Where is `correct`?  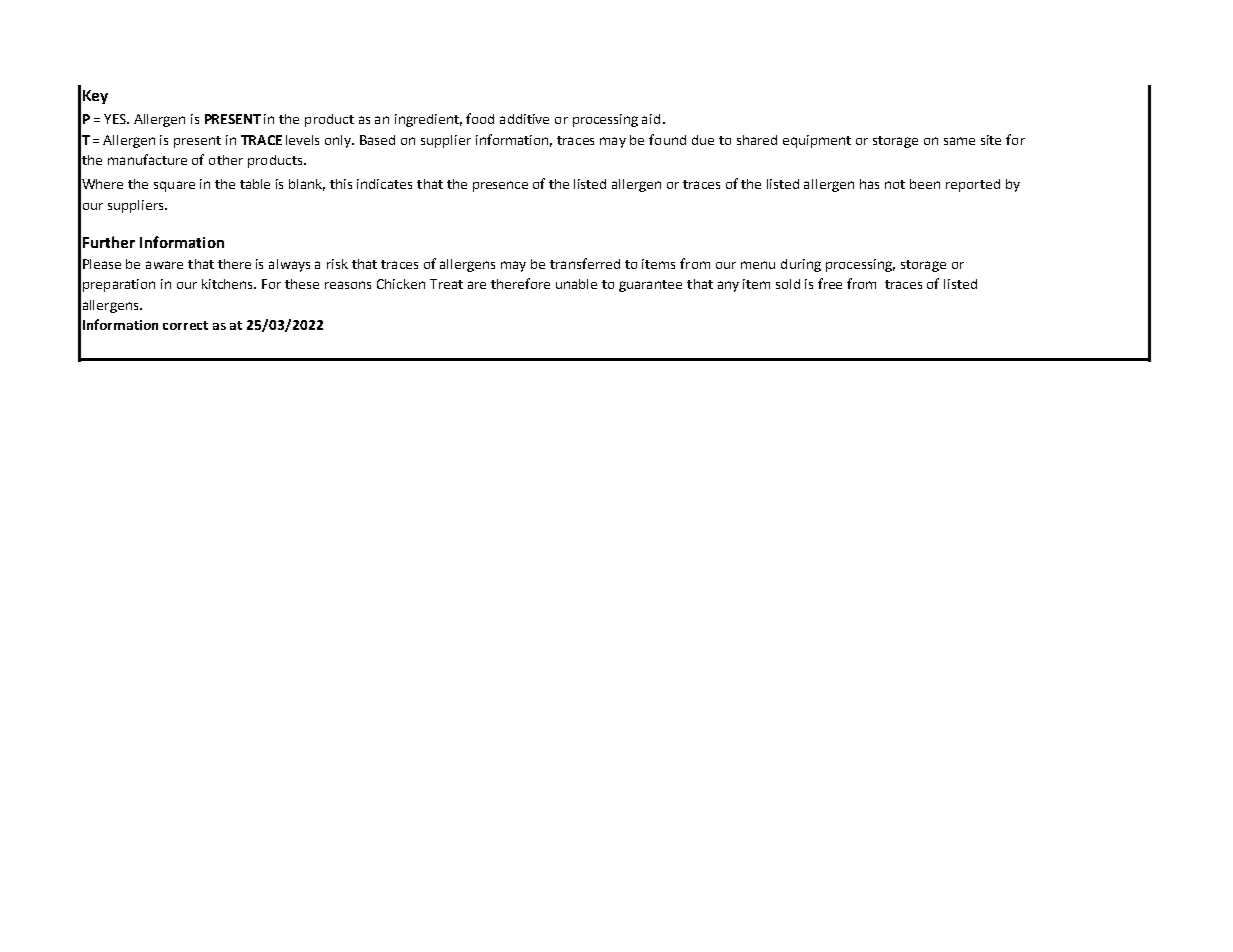 correct is located at coordinates (185, 325).
